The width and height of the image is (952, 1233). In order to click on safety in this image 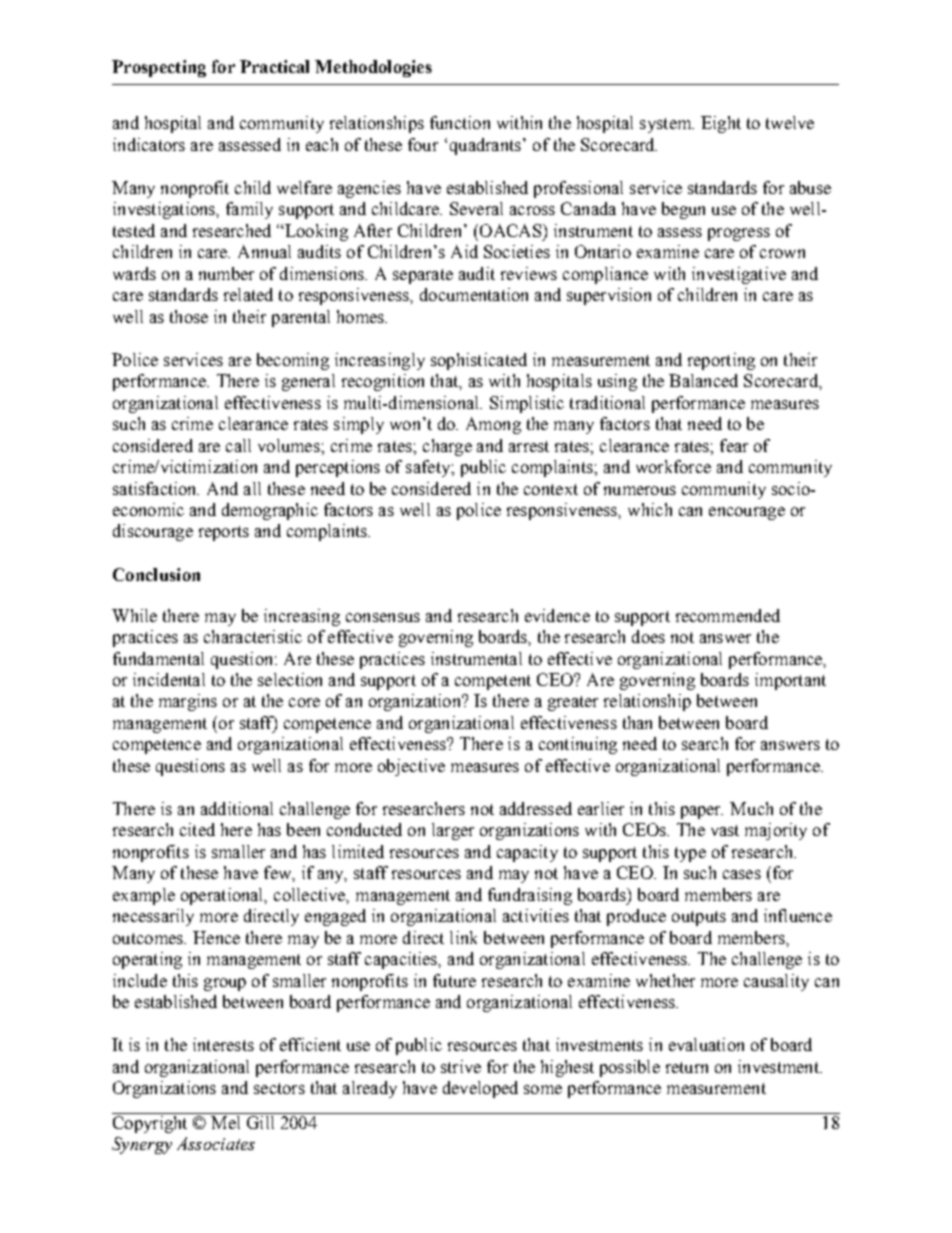, I will do `click(429, 468)`.
